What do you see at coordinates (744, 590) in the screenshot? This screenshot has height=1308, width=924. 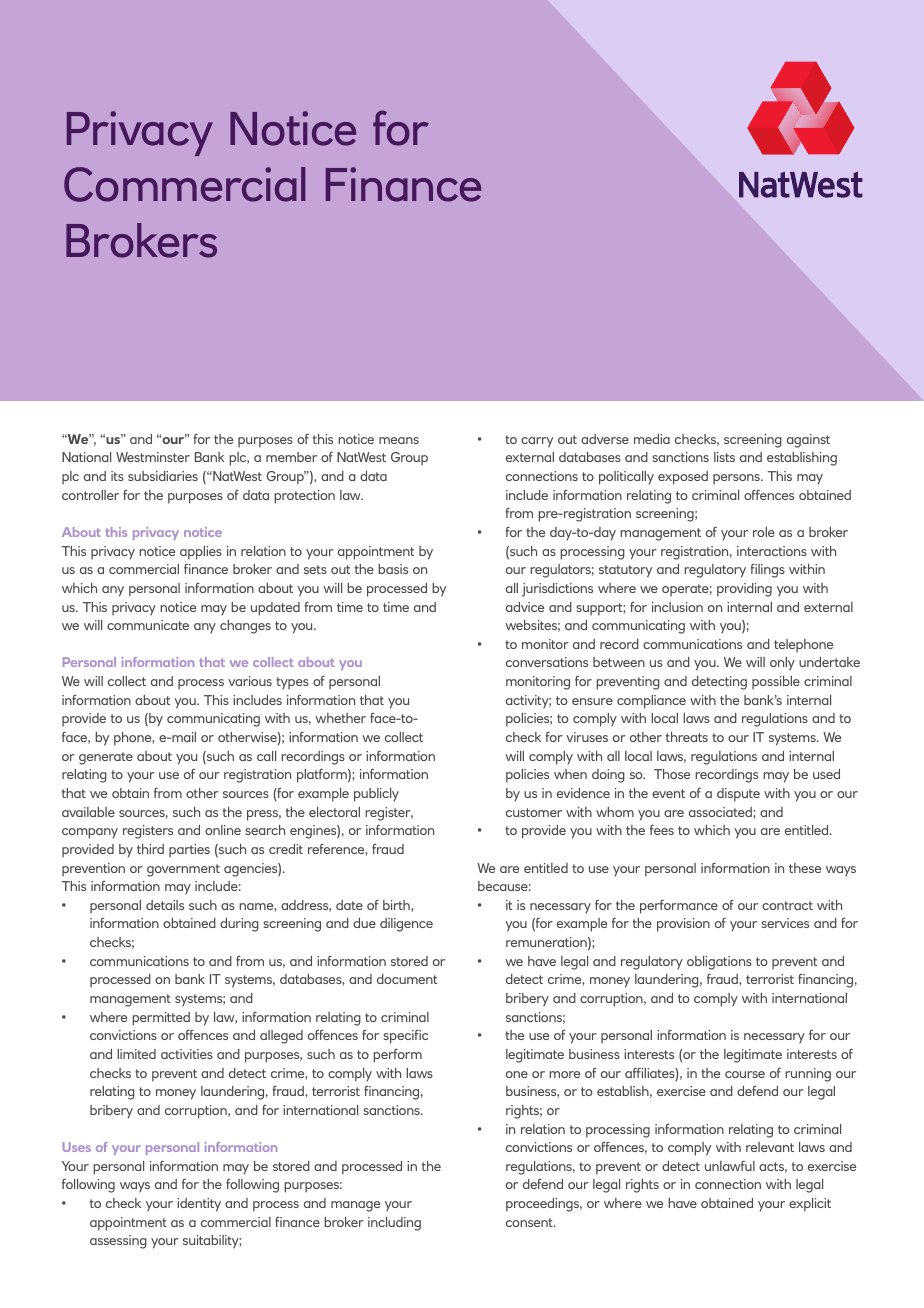 I see `providing` at bounding box center [744, 590].
